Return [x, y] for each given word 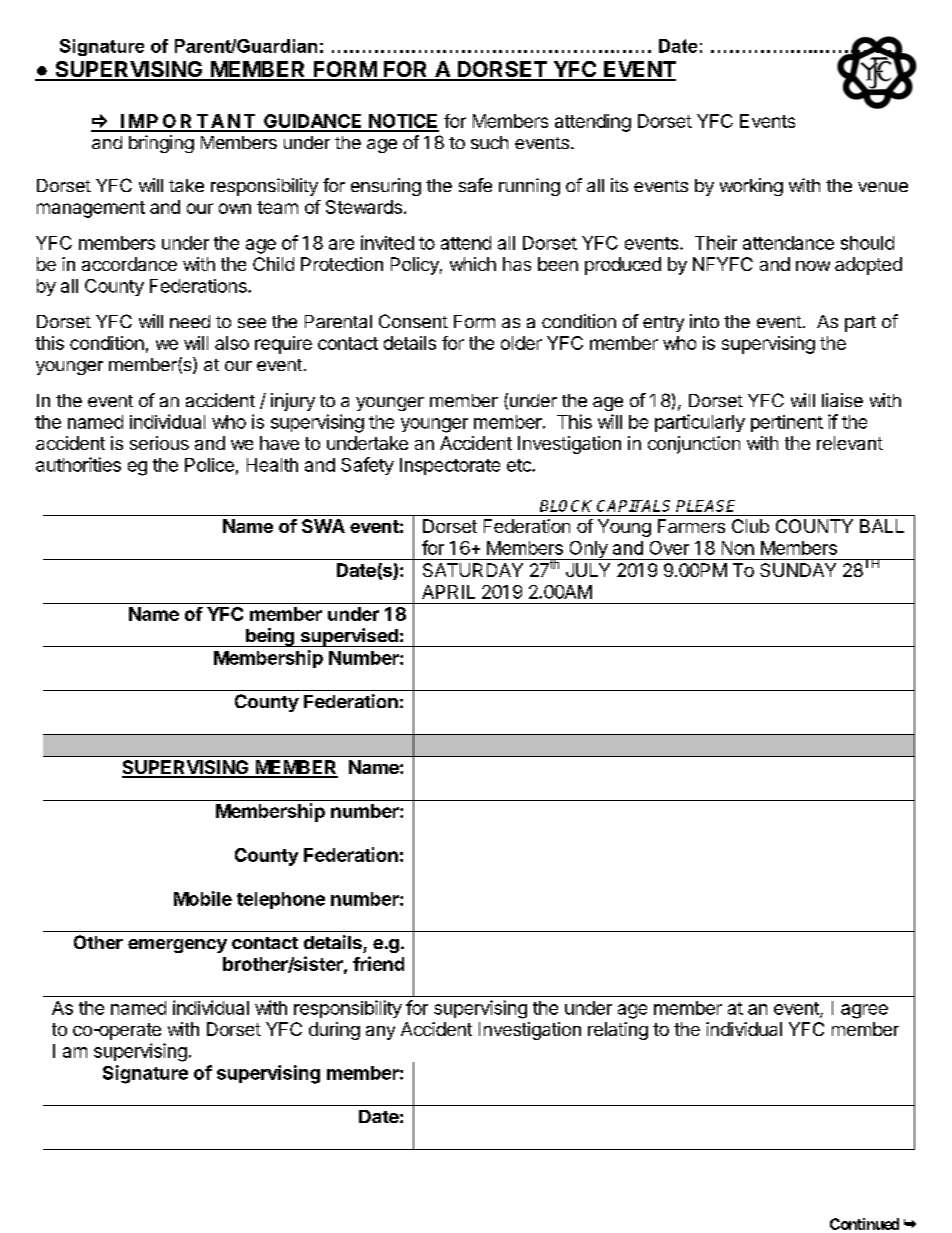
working [751, 187]
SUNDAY [798, 570]
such [489, 142]
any [380, 1033]
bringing [161, 144]
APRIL [448, 592]
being [270, 637]
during [334, 1031]
